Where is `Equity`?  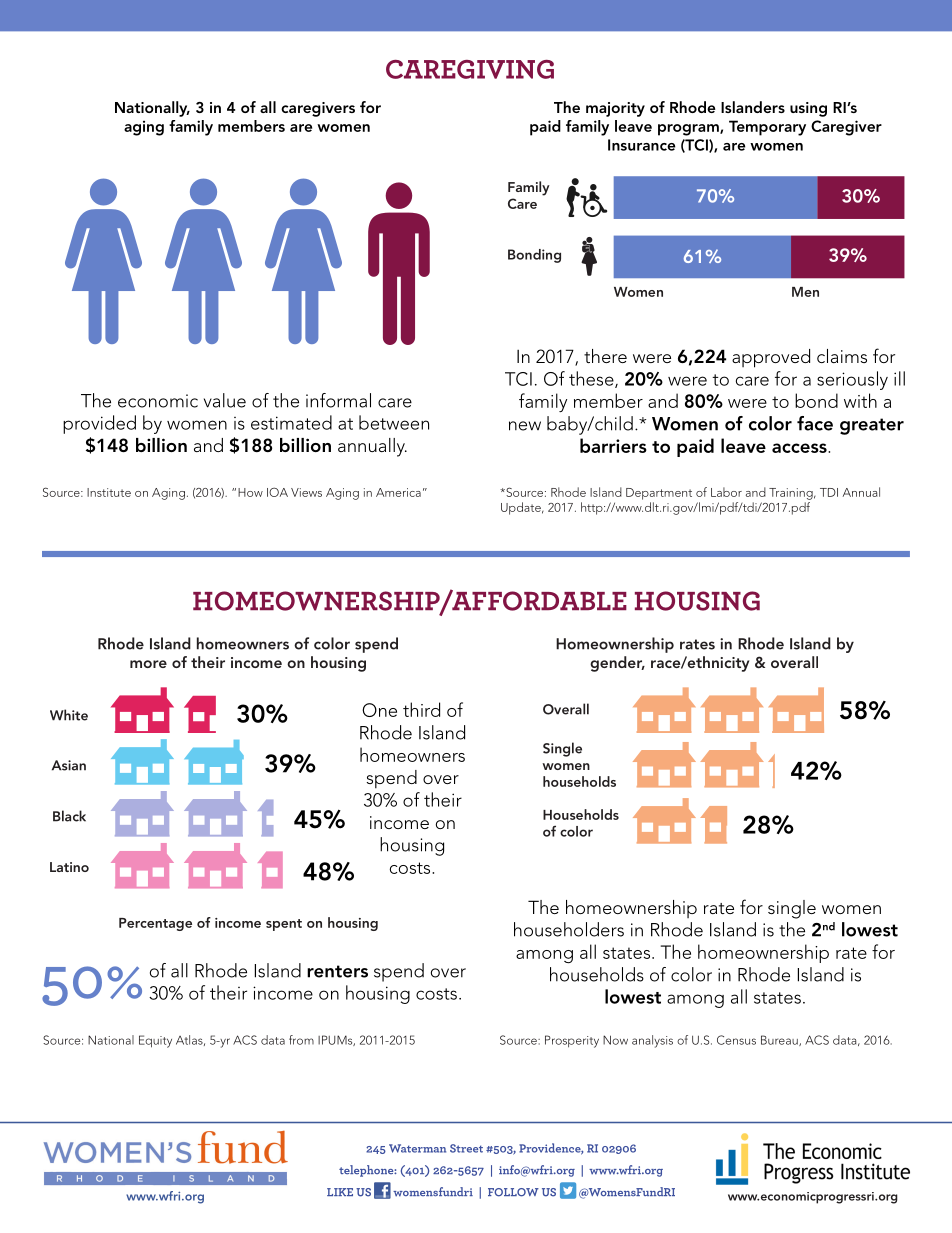
Equity is located at coordinates (155, 1041).
